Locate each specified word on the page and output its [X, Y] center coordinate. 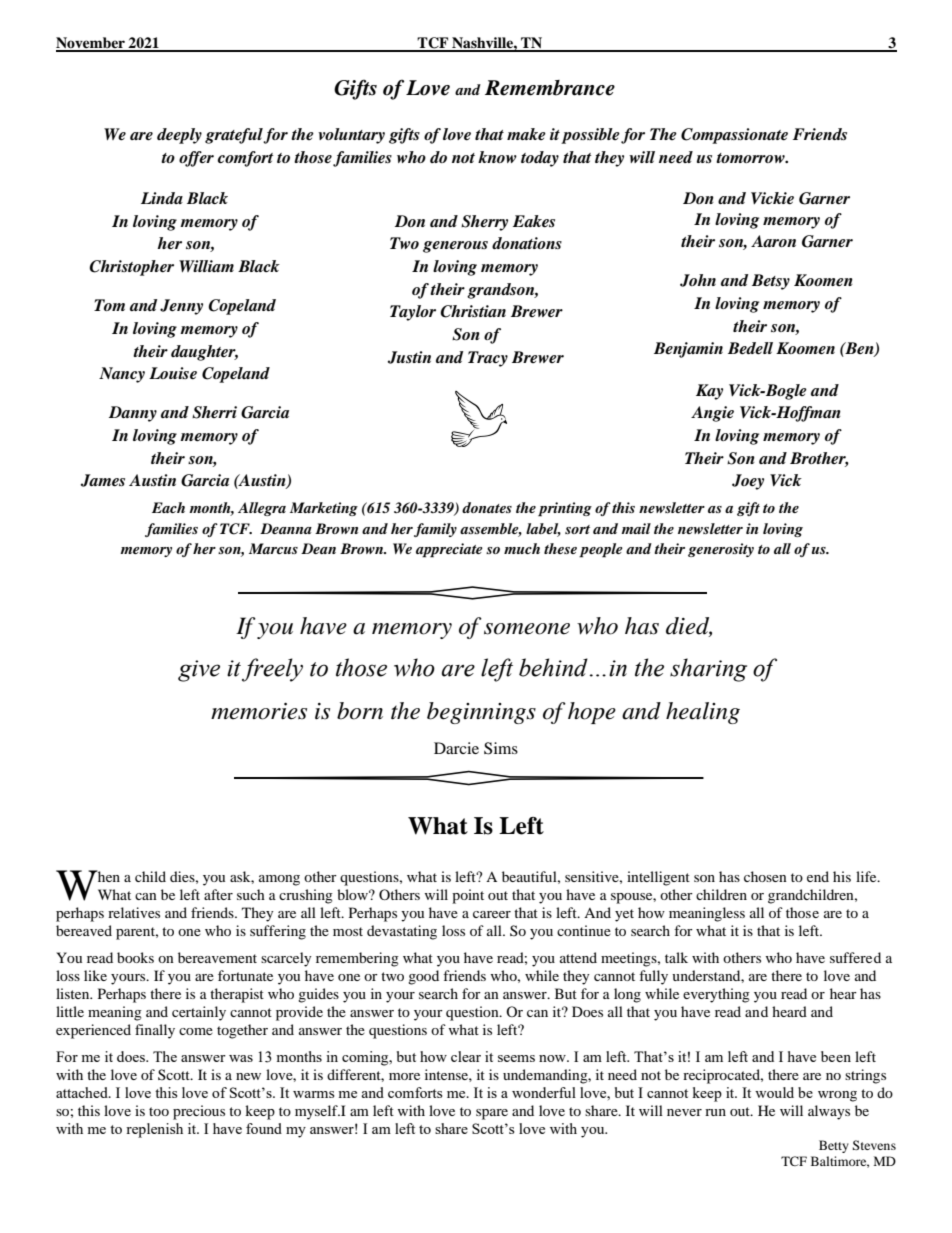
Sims [501, 748]
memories [259, 711]
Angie [712, 414]
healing [703, 713]
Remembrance [550, 88]
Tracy [488, 359]
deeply [179, 136]
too [159, 1111]
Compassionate [734, 136]
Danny [133, 414]
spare [492, 1114]
